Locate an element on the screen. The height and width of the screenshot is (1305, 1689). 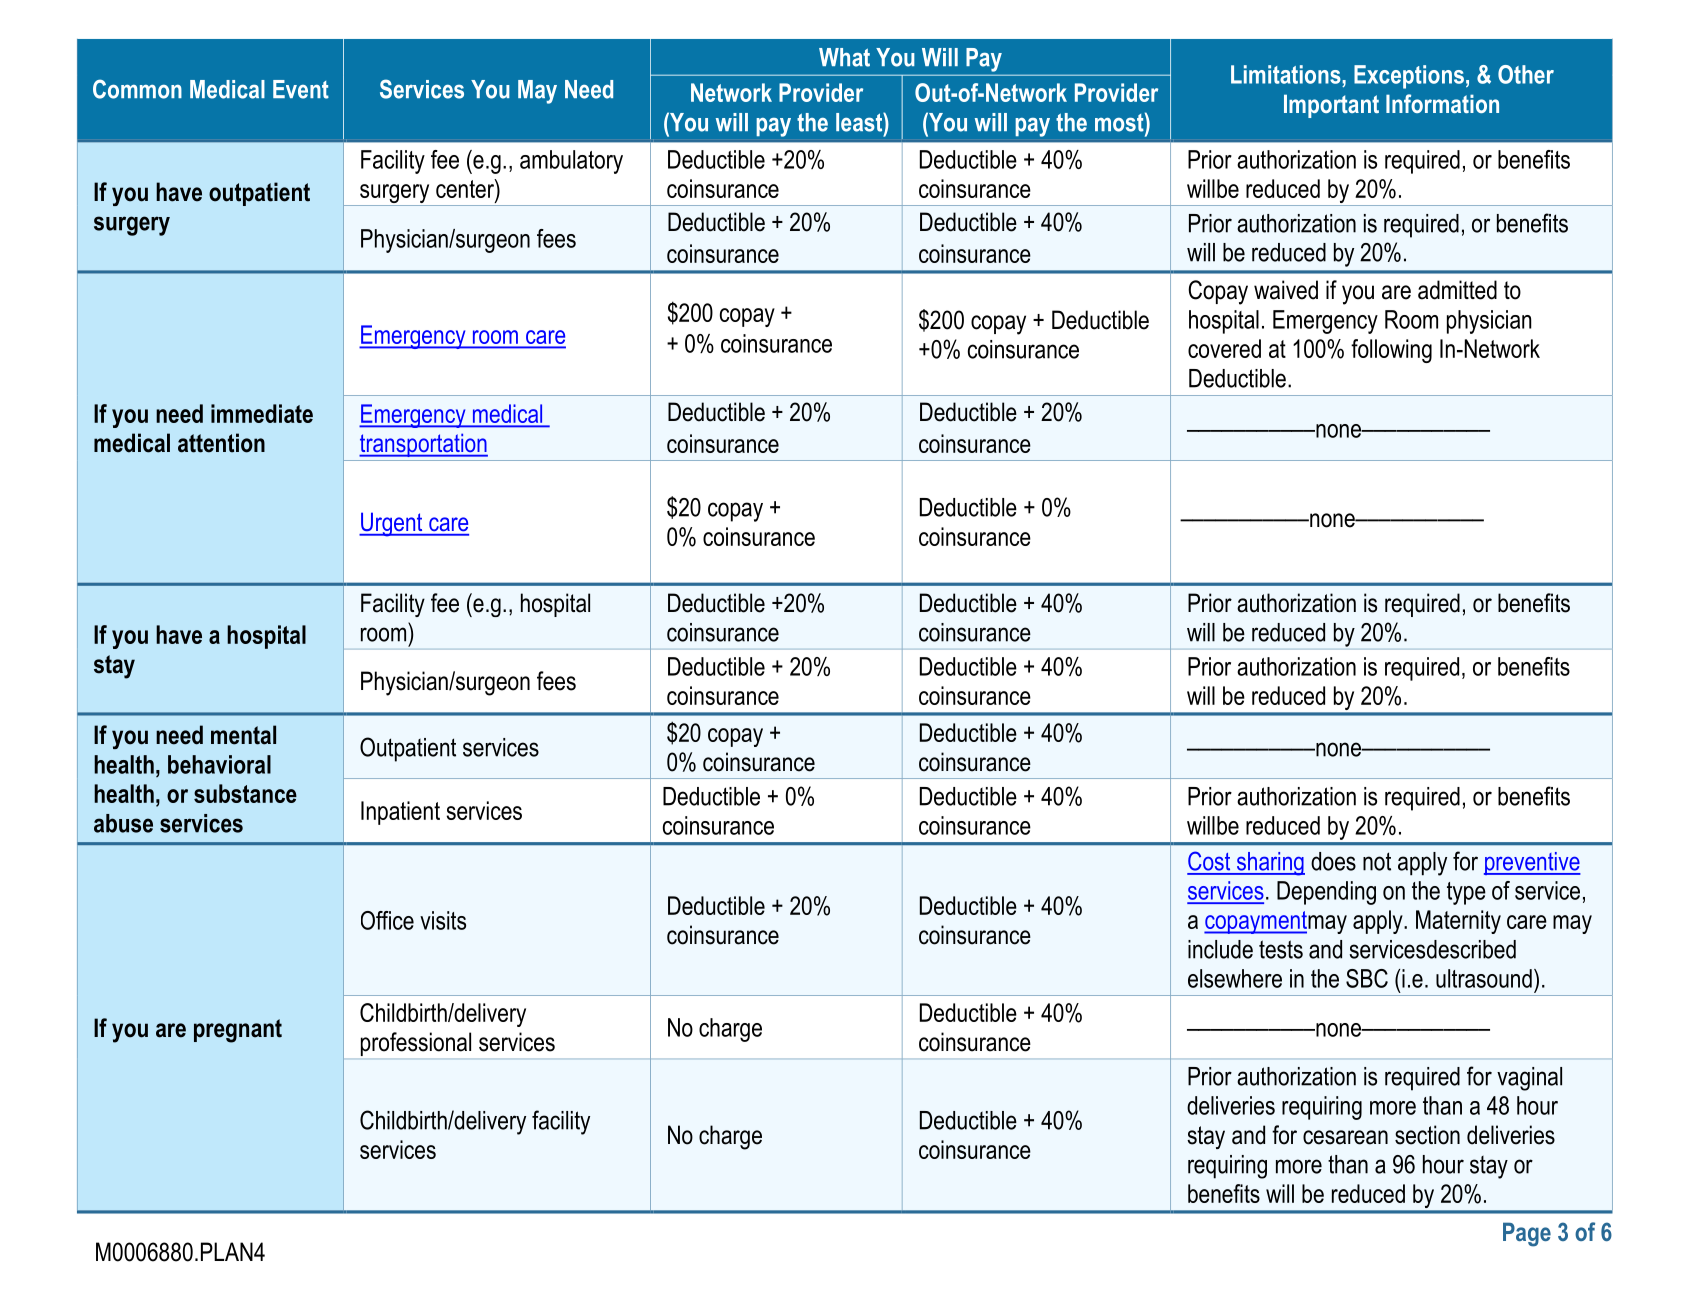
visits is located at coordinates (443, 920).
